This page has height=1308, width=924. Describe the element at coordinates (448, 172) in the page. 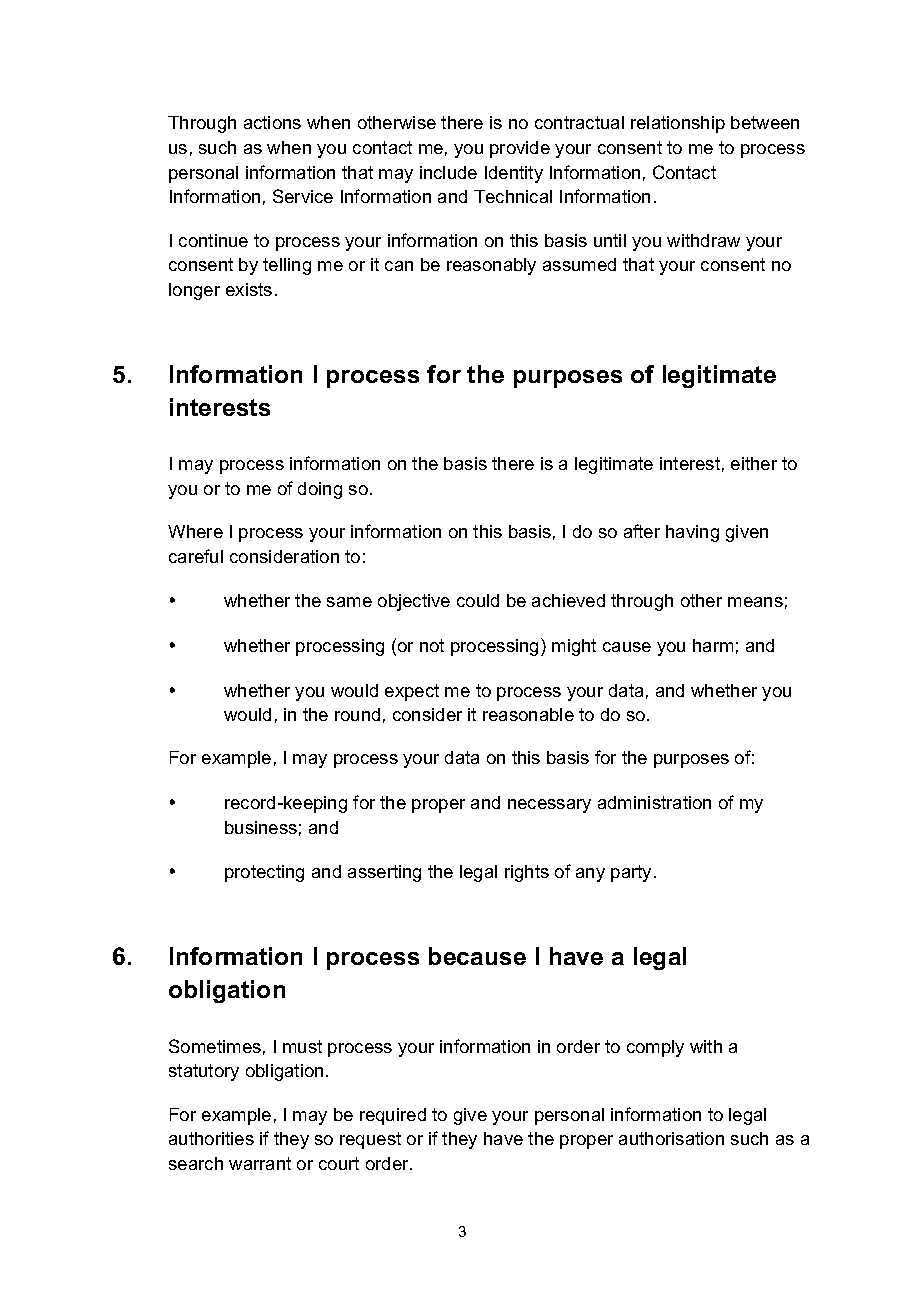

I see `include` at that location.
